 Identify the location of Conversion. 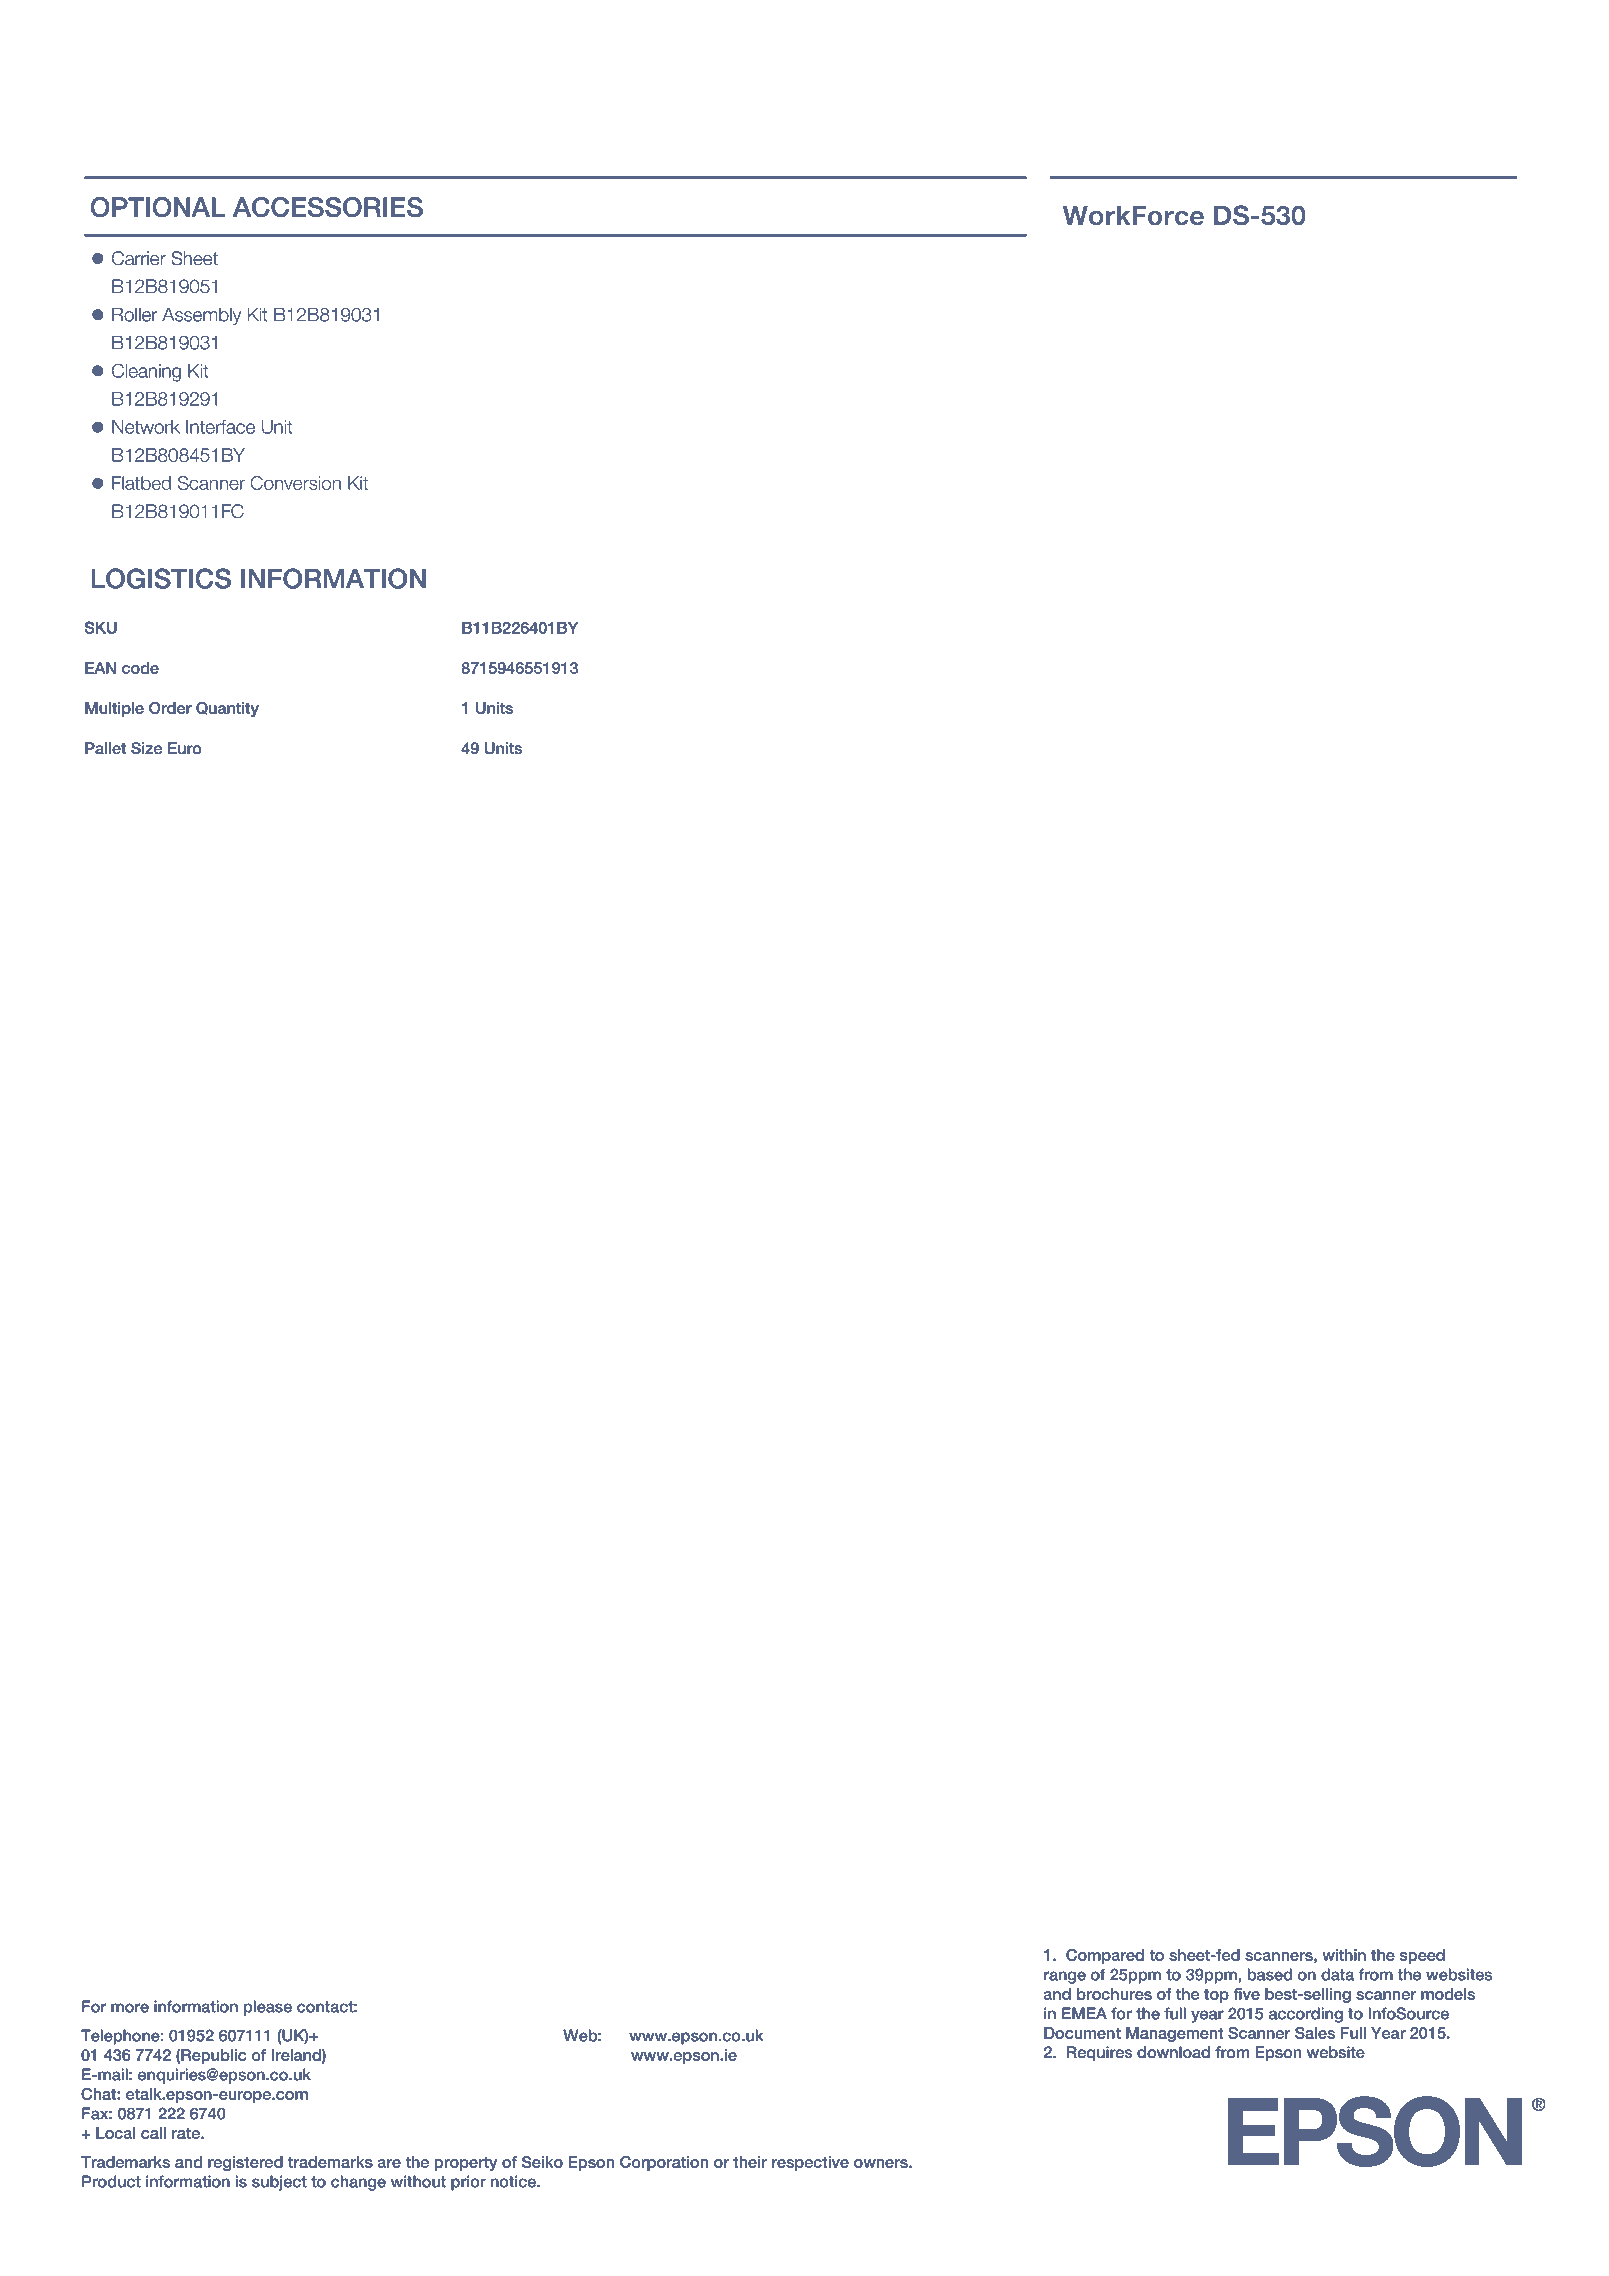
(295, 483).
